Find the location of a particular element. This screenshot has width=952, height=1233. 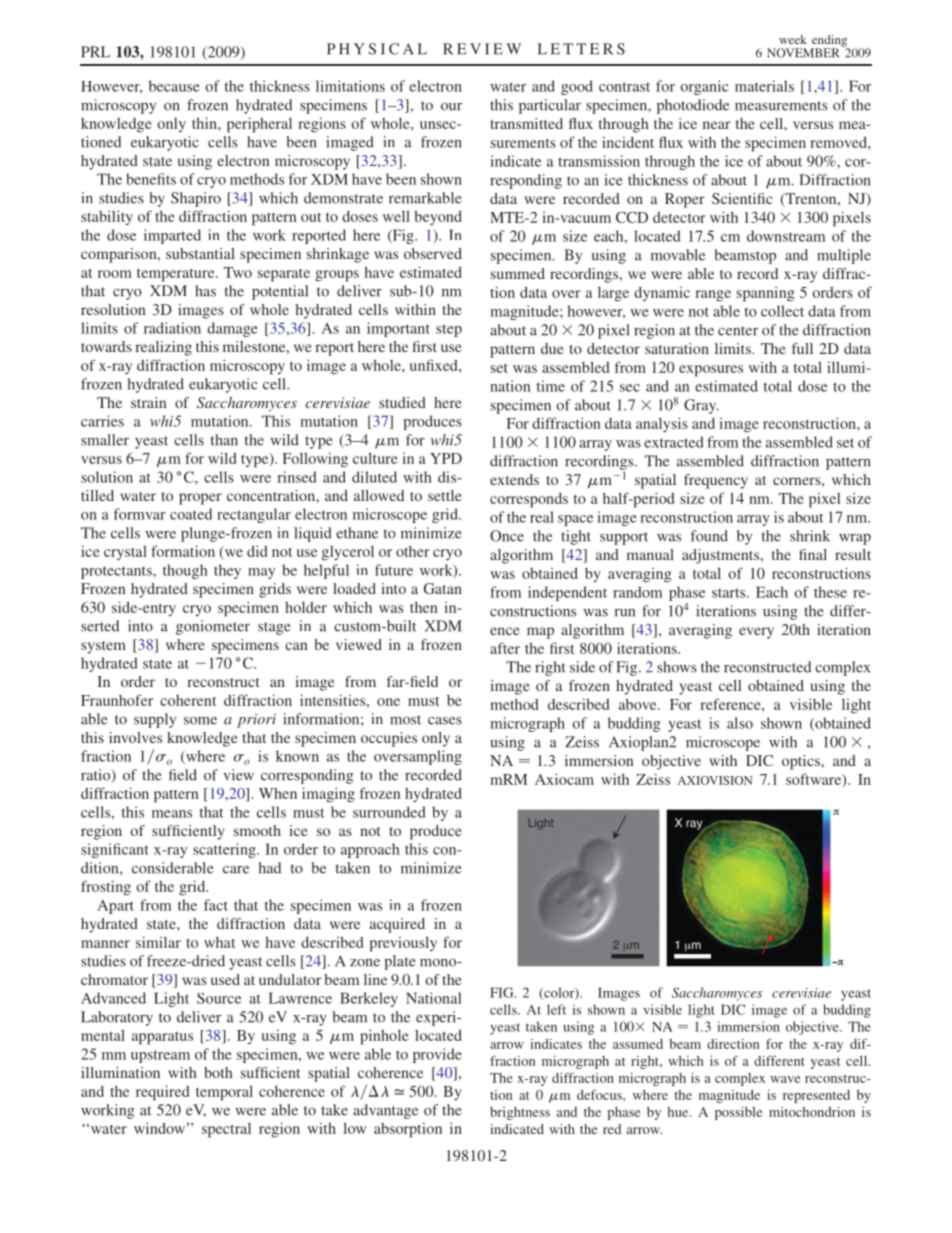

because is located at coordinates (174, 86).
